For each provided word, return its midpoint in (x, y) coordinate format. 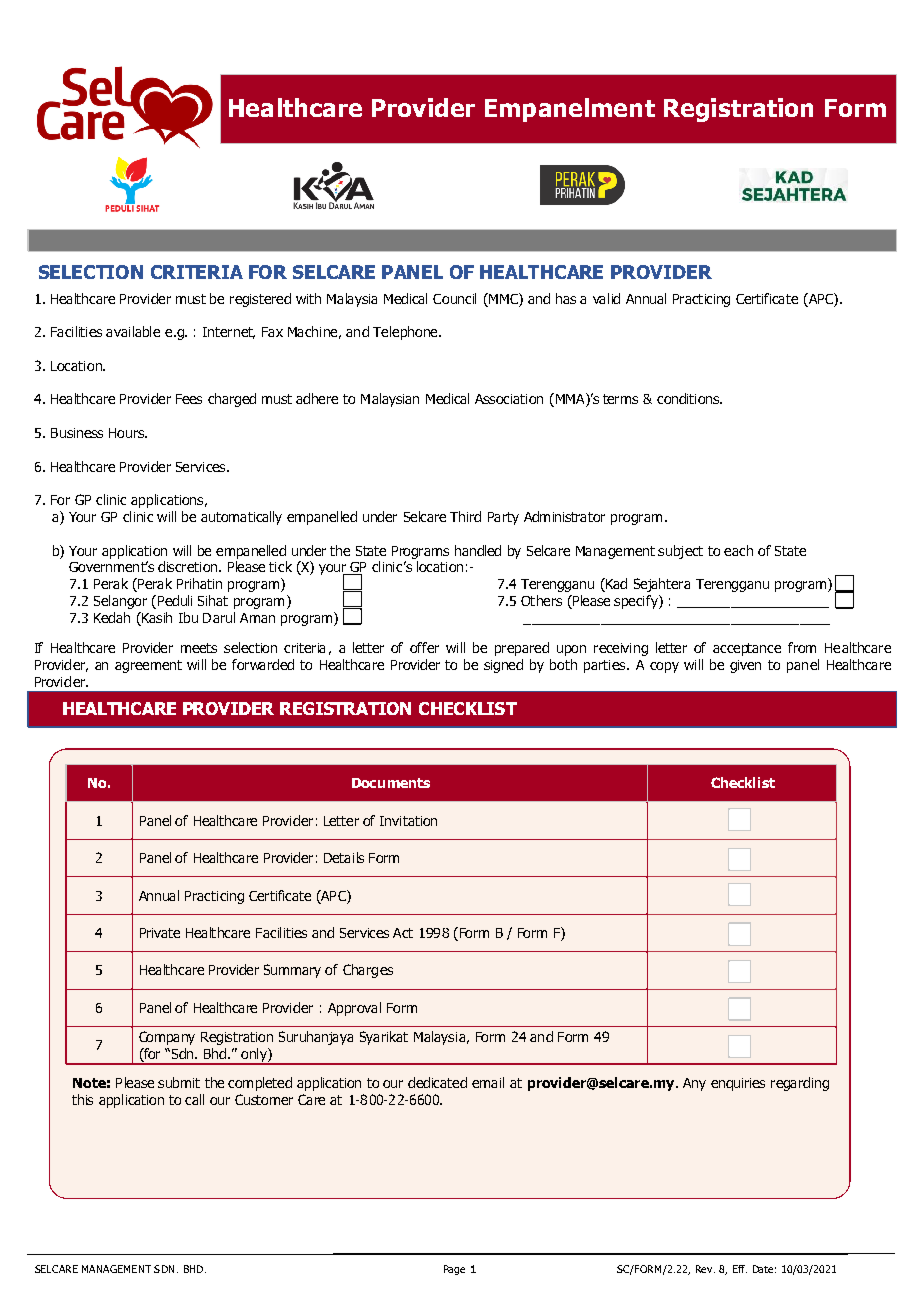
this (82, 1099)
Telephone (406, 333)
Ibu (188, 617)
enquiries (738, 1084)
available (133, 331)
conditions (689, 398)
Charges (368, 971)
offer (424, 647)
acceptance (747, 649)
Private (160, 933)
